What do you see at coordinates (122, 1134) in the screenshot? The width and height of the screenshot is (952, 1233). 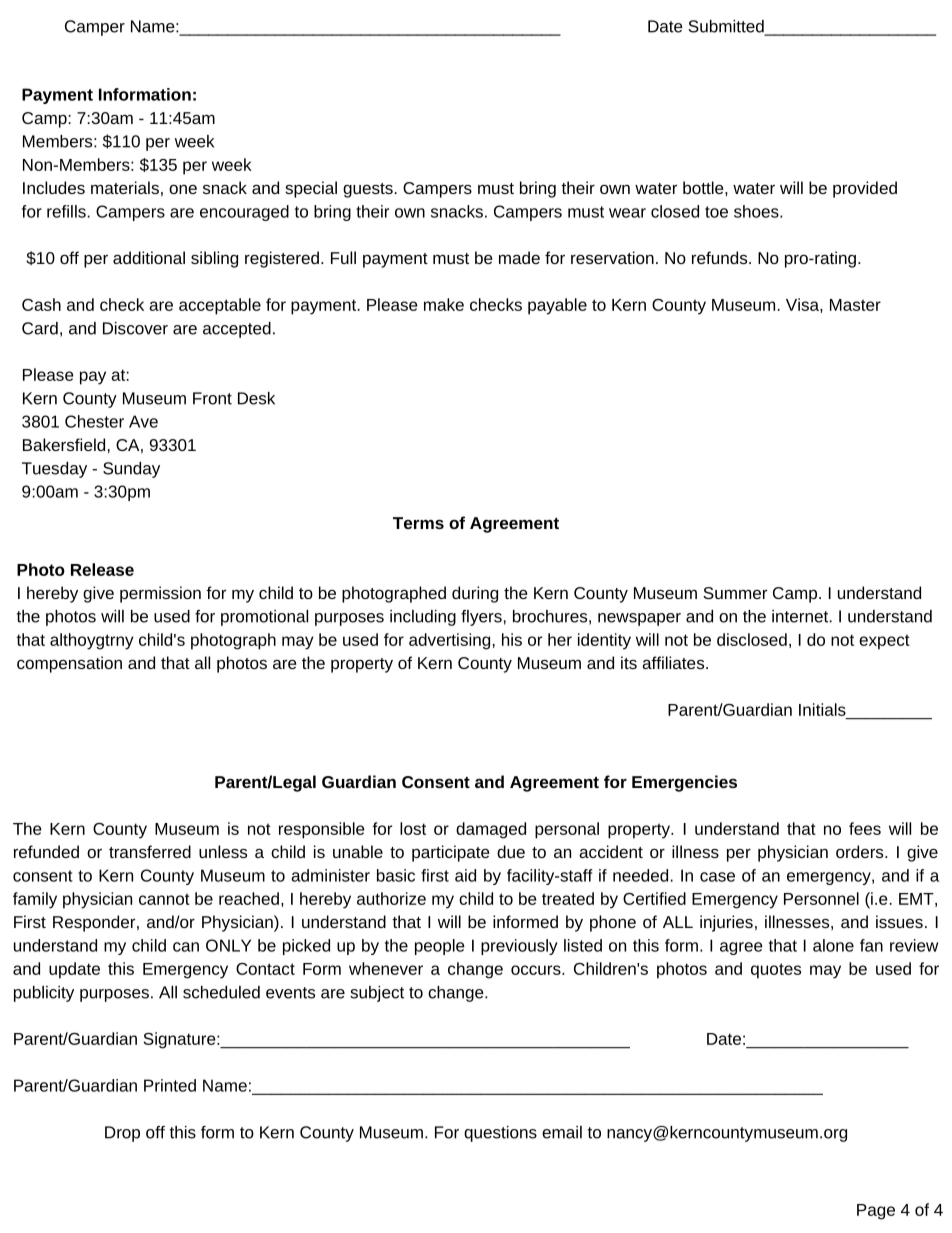 I see `Drop` at bounding box center [122, 1134].
